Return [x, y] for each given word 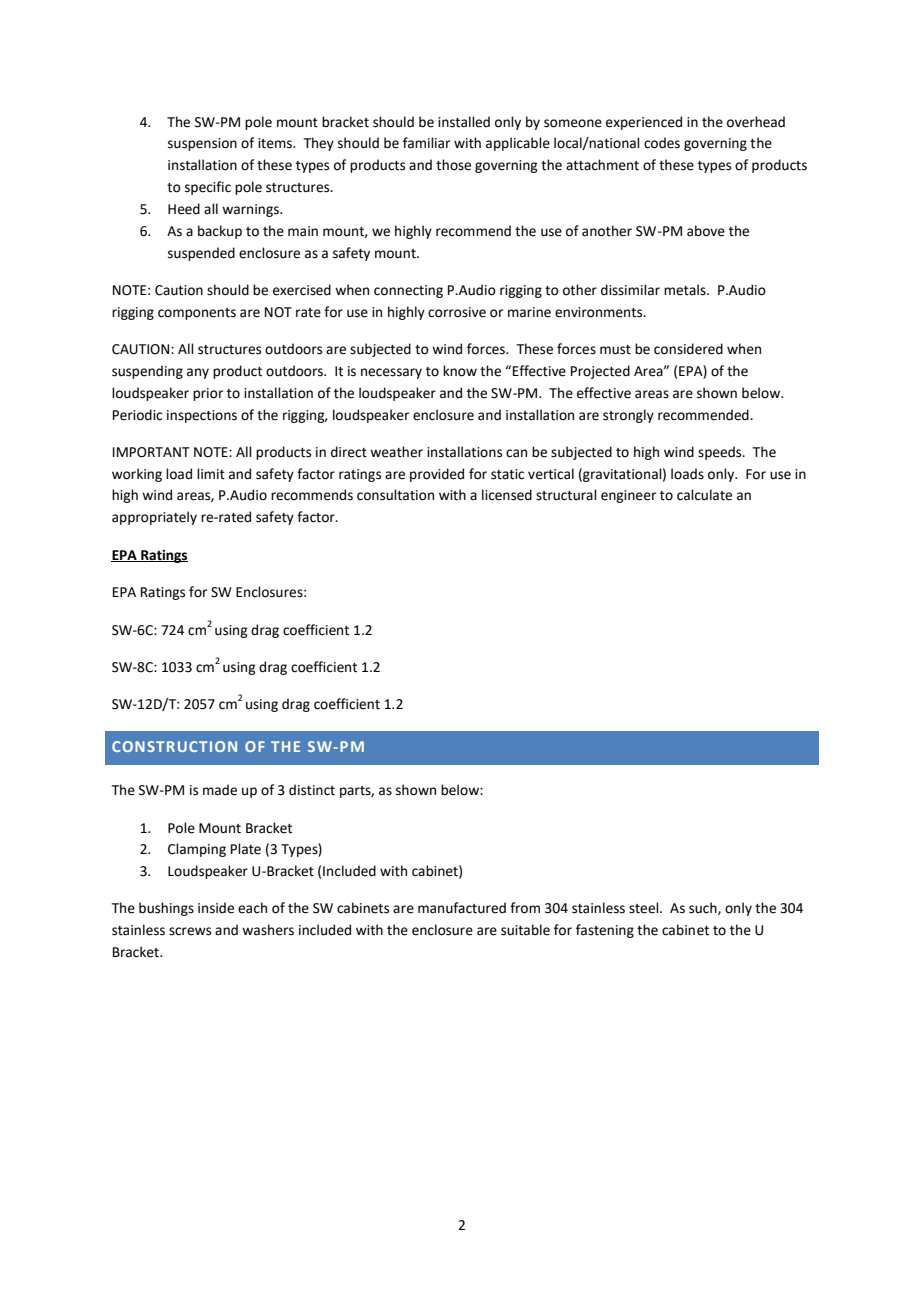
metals [686, 290]
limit [211, 474]
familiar [426, 143]
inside [216, 908]
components [197, 314]
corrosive [457, 312]
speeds [721, 453]
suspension [202, 144]
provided [437, 475]
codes [662, 143]
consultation [395, 495]
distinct [312, 790]
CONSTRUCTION [174, 746]
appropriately [154, 518]
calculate [704, 495]
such [704, 908]
